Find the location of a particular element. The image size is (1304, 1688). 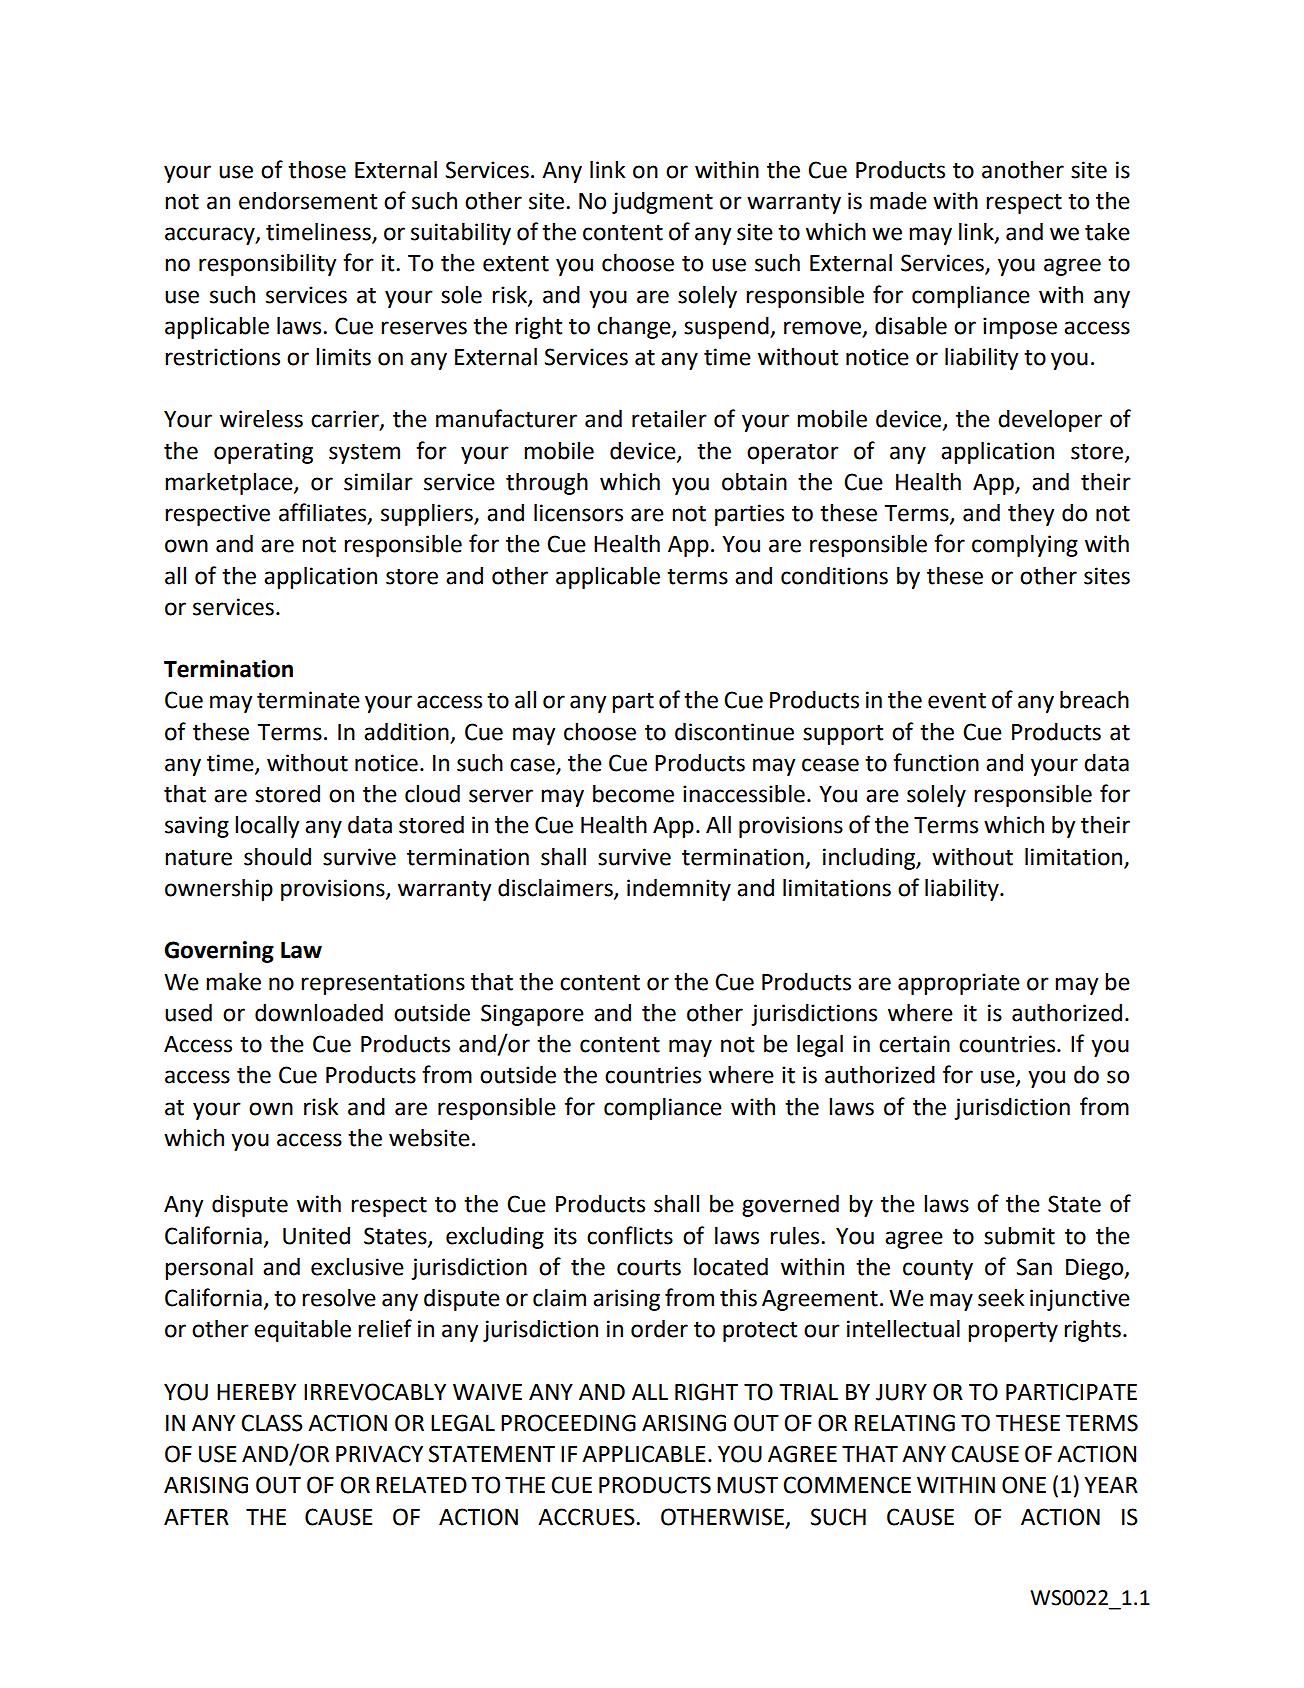

made is located at coordinates (898, 201).
